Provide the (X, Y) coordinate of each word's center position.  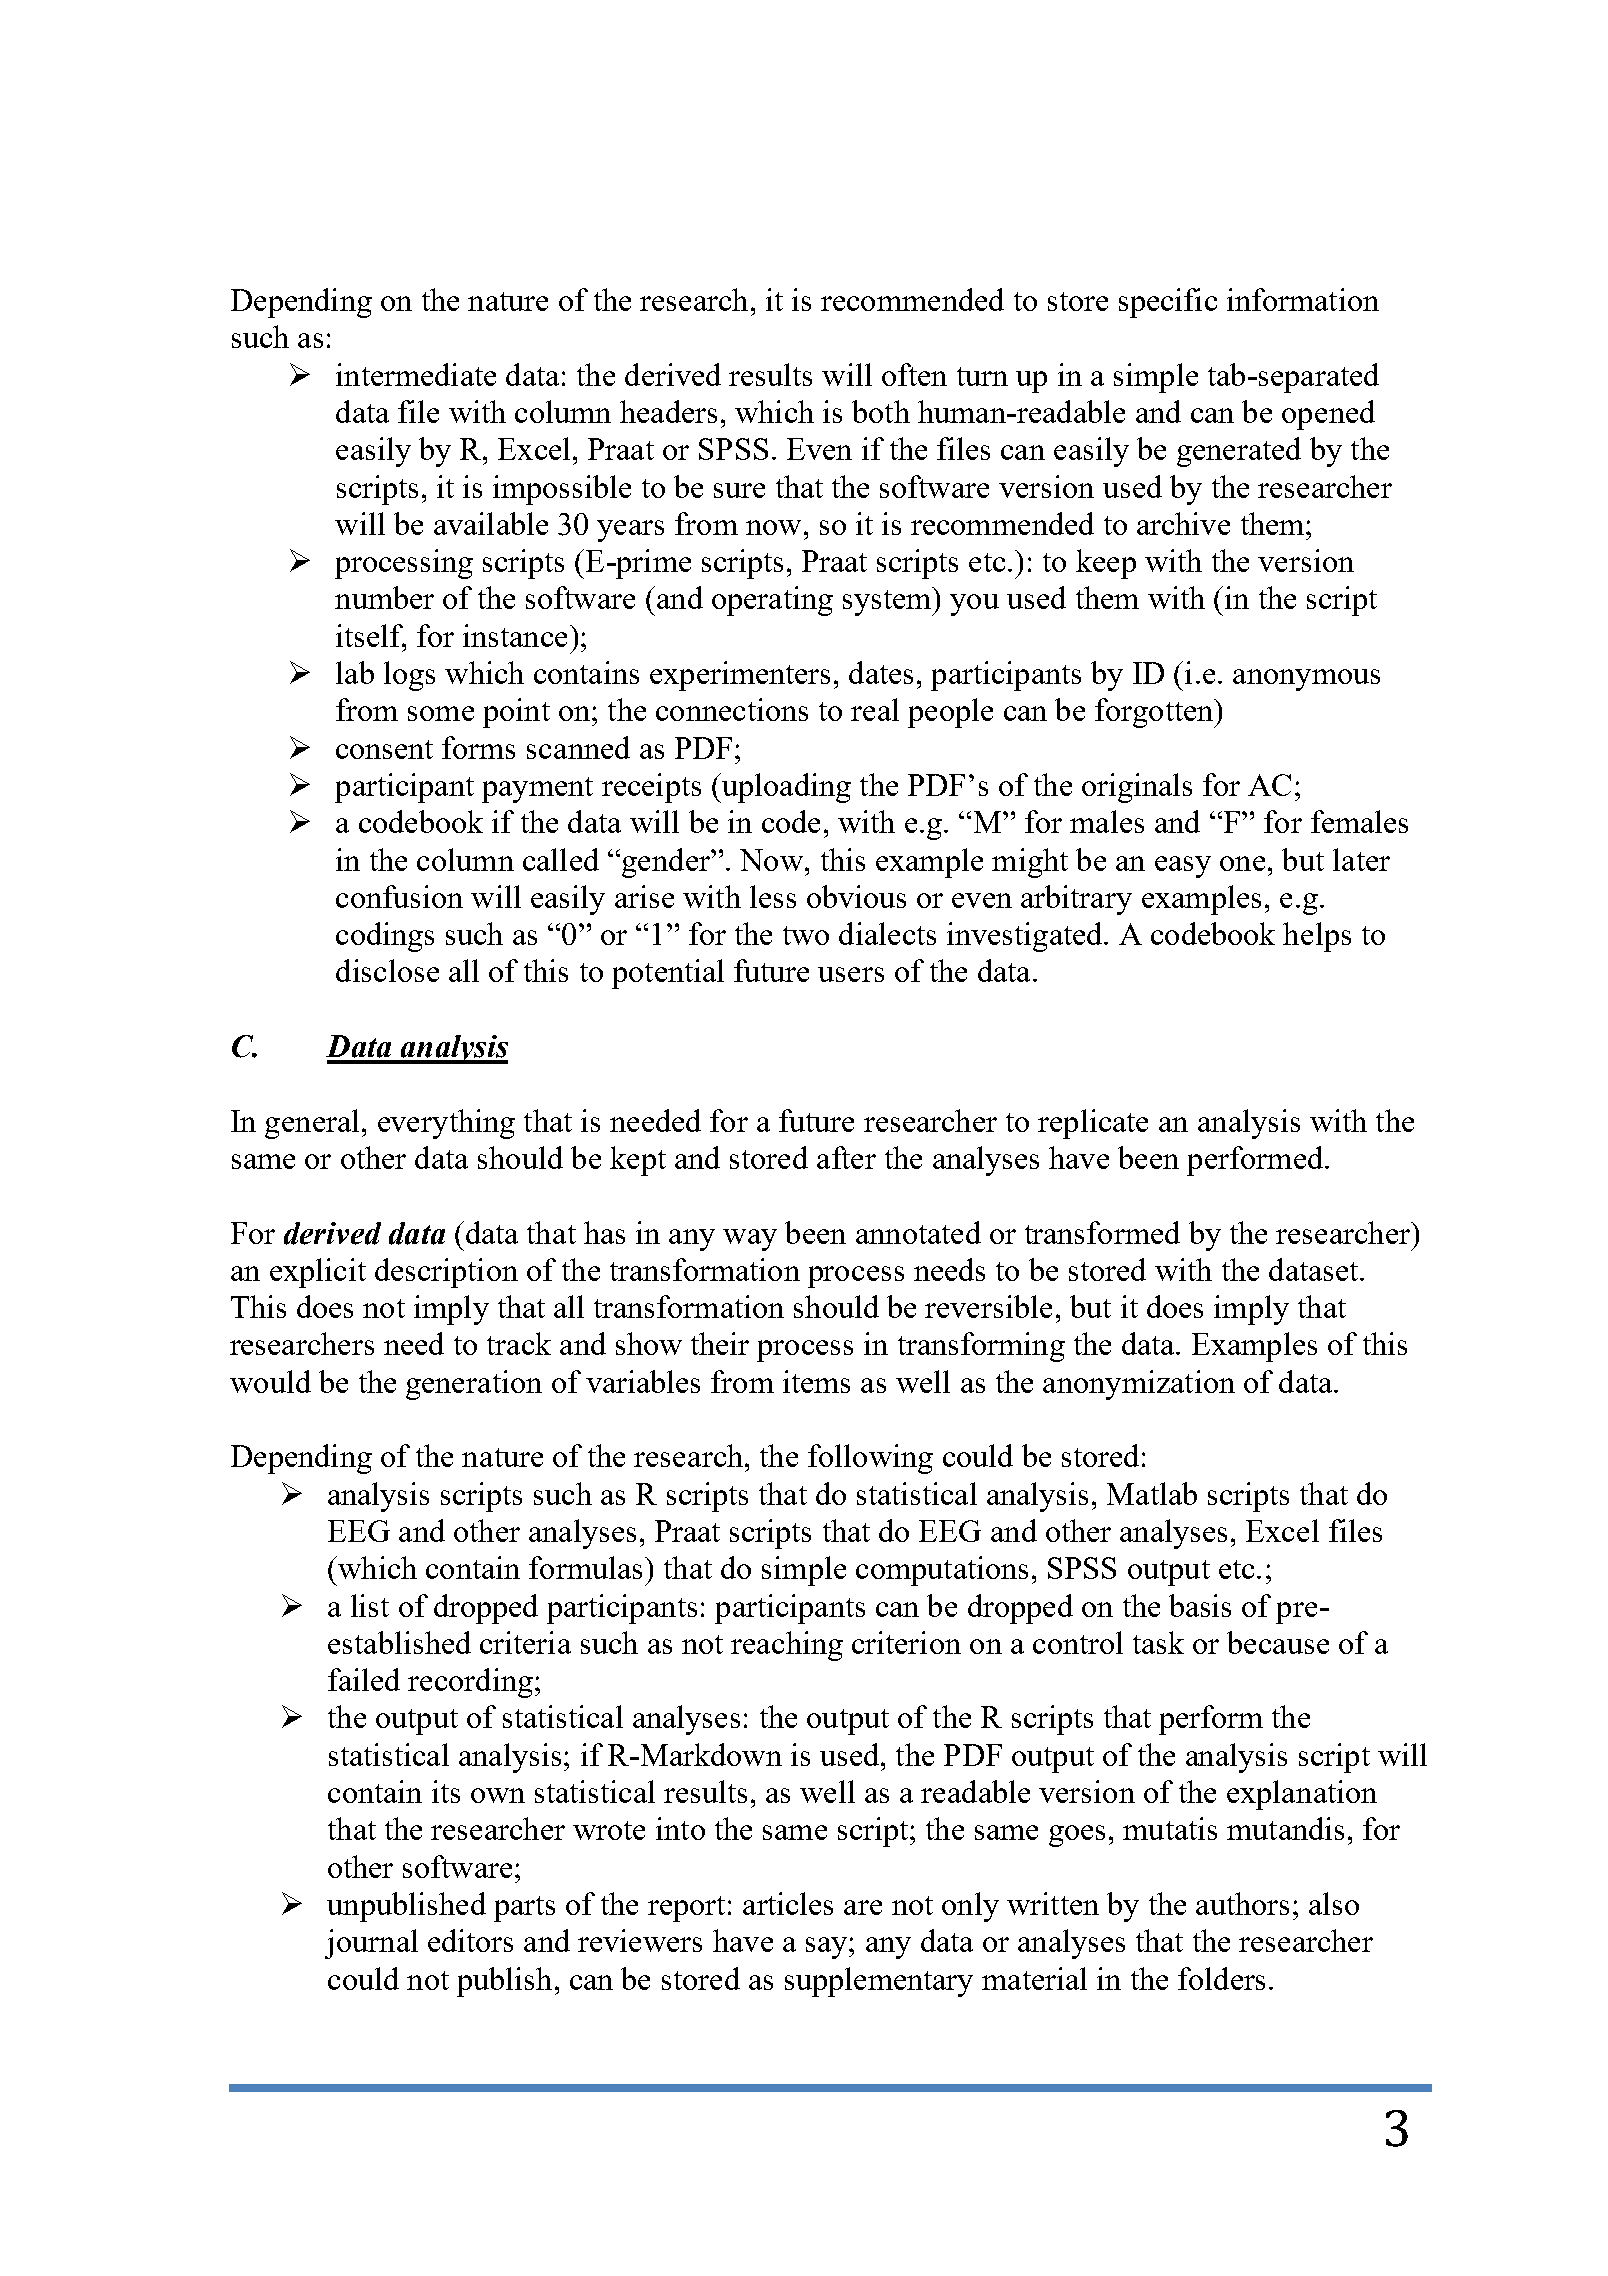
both (881, 411)
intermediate (416, 374)
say (828, 1948)
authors (1242, 1903)
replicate (1093, 1124)
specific (1168, 303)
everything (446, 1124)
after (846, 1157)
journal (371, 1944)
